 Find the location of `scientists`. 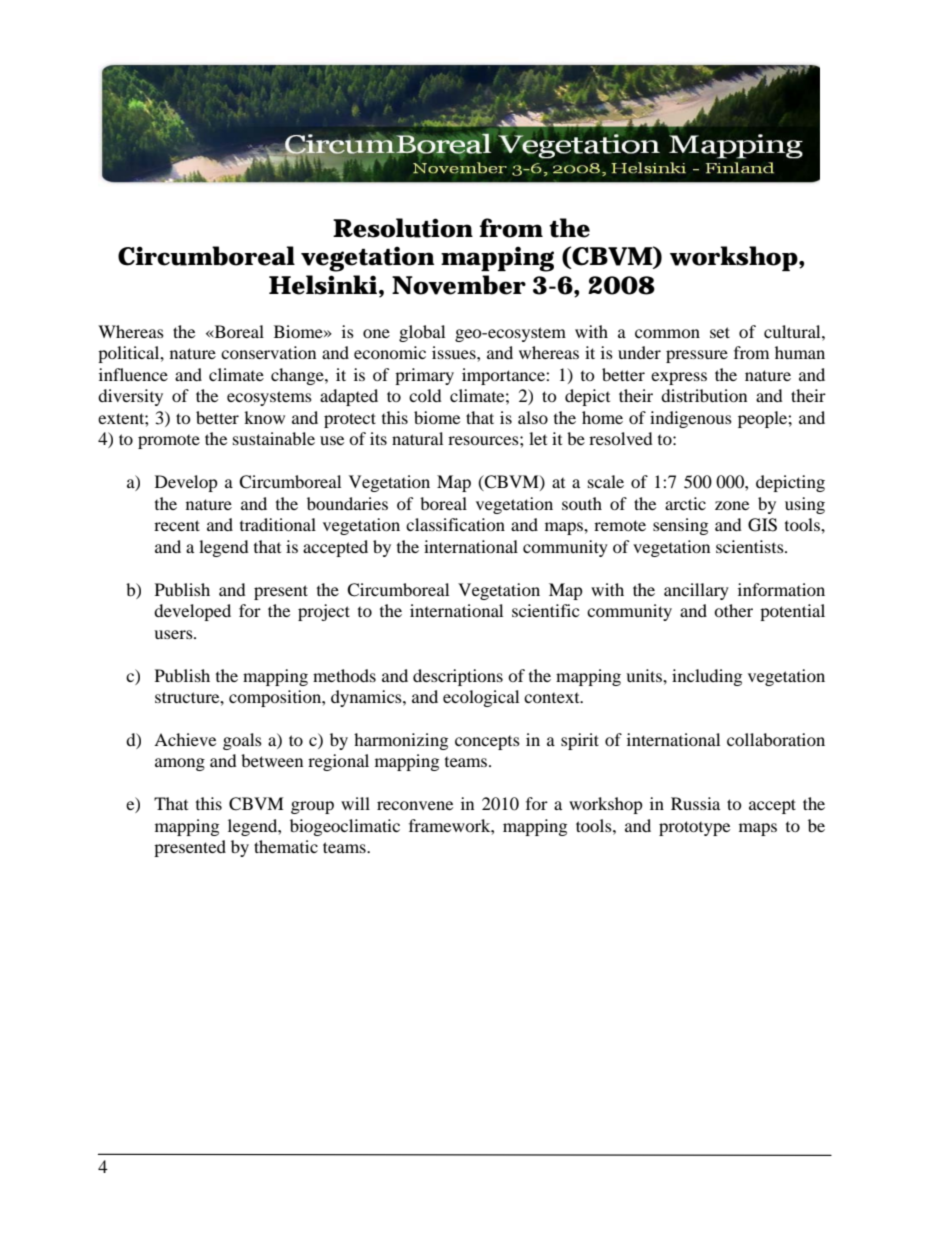

scientists is located at coordinates (751, 546).
